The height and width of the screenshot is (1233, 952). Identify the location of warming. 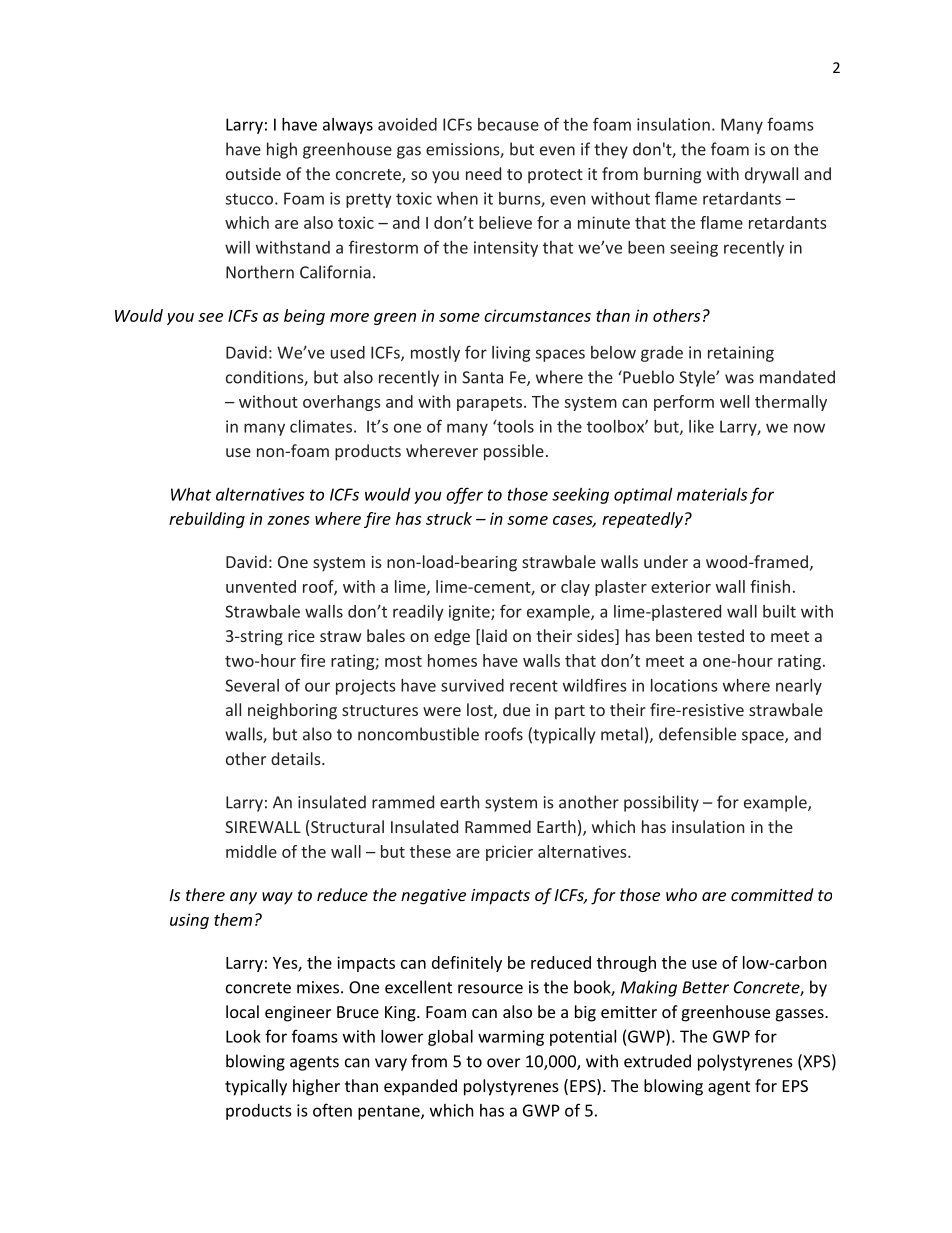
(511, 1038).
